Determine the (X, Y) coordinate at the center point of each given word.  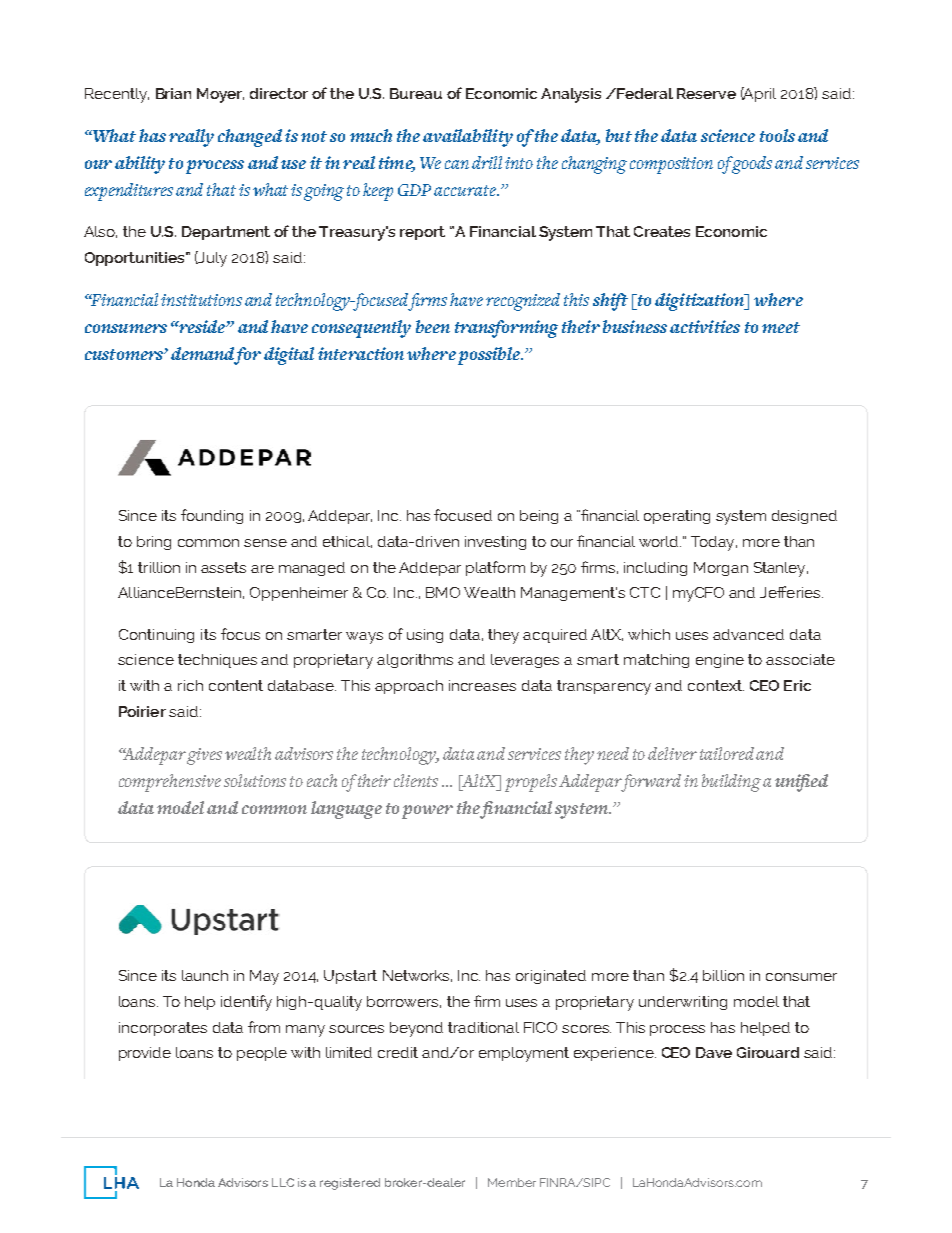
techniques (217, 661)
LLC (283, 1182)
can (457, 164)
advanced (748, 634)
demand (203, 355)
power (427, 812)
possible (490, 356)
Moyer (220, 95)
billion (723, 975)
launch (205, 975)
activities (705, 326)
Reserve (706, 93)
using (425, 636)
